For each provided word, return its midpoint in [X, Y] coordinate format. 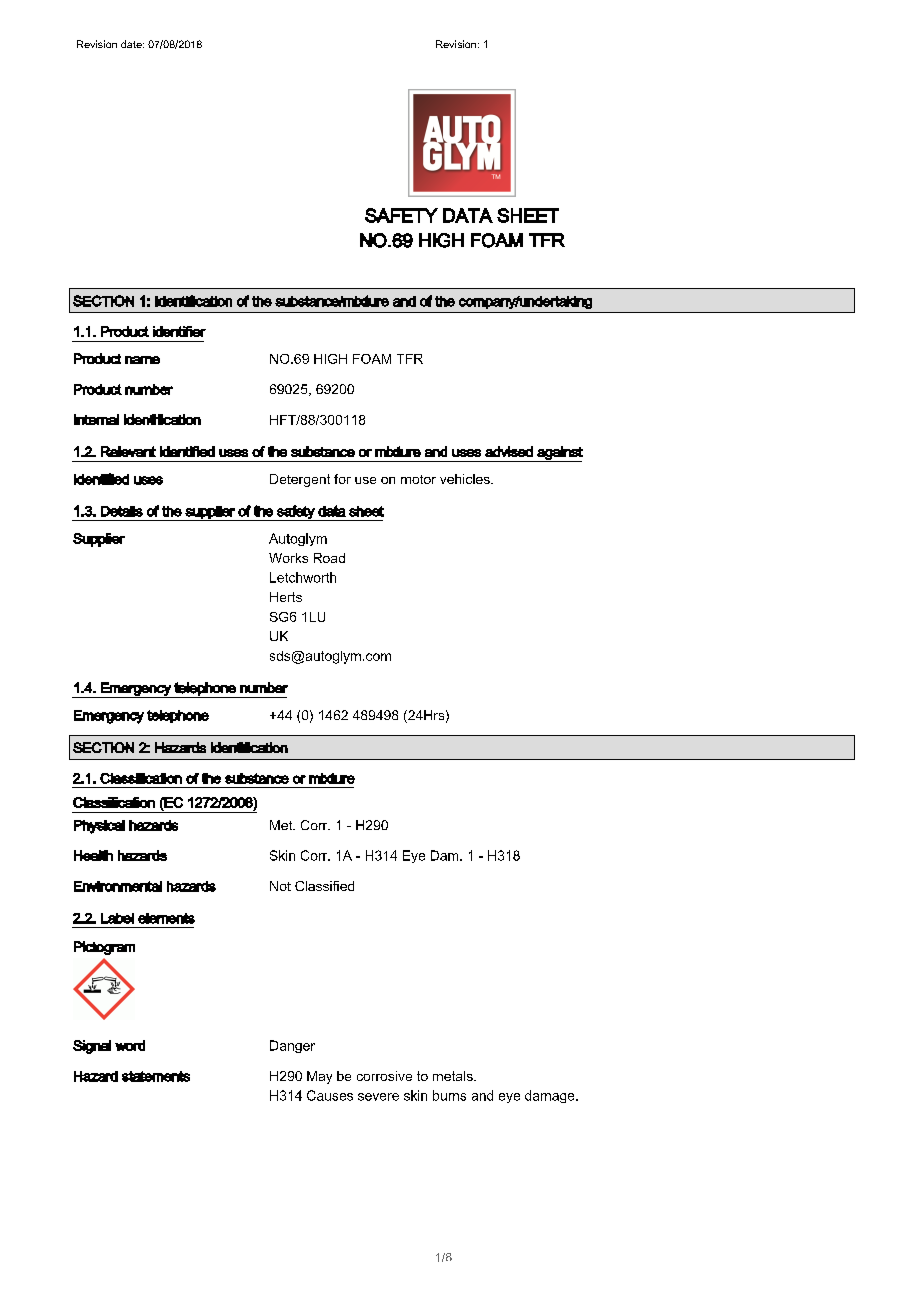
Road [329, 558]
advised [509, 451]
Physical [99, 827]
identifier [179, 331]
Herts [286, 597]
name [142, 360]
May [319, 1077]
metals [454, 1076]
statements [156, 1076]
